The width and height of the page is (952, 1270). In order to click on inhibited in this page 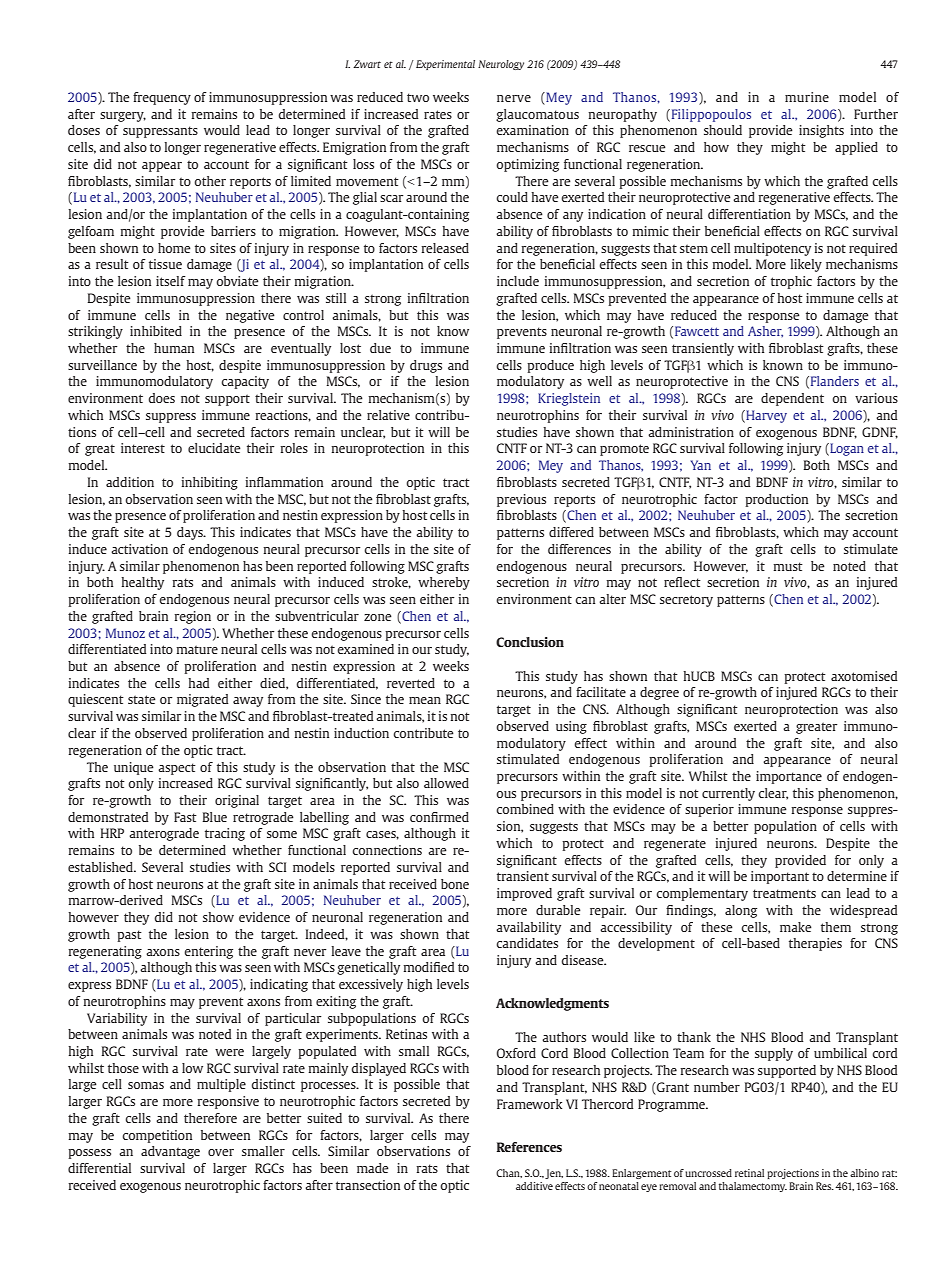, I will do `click(156, 331)`.
